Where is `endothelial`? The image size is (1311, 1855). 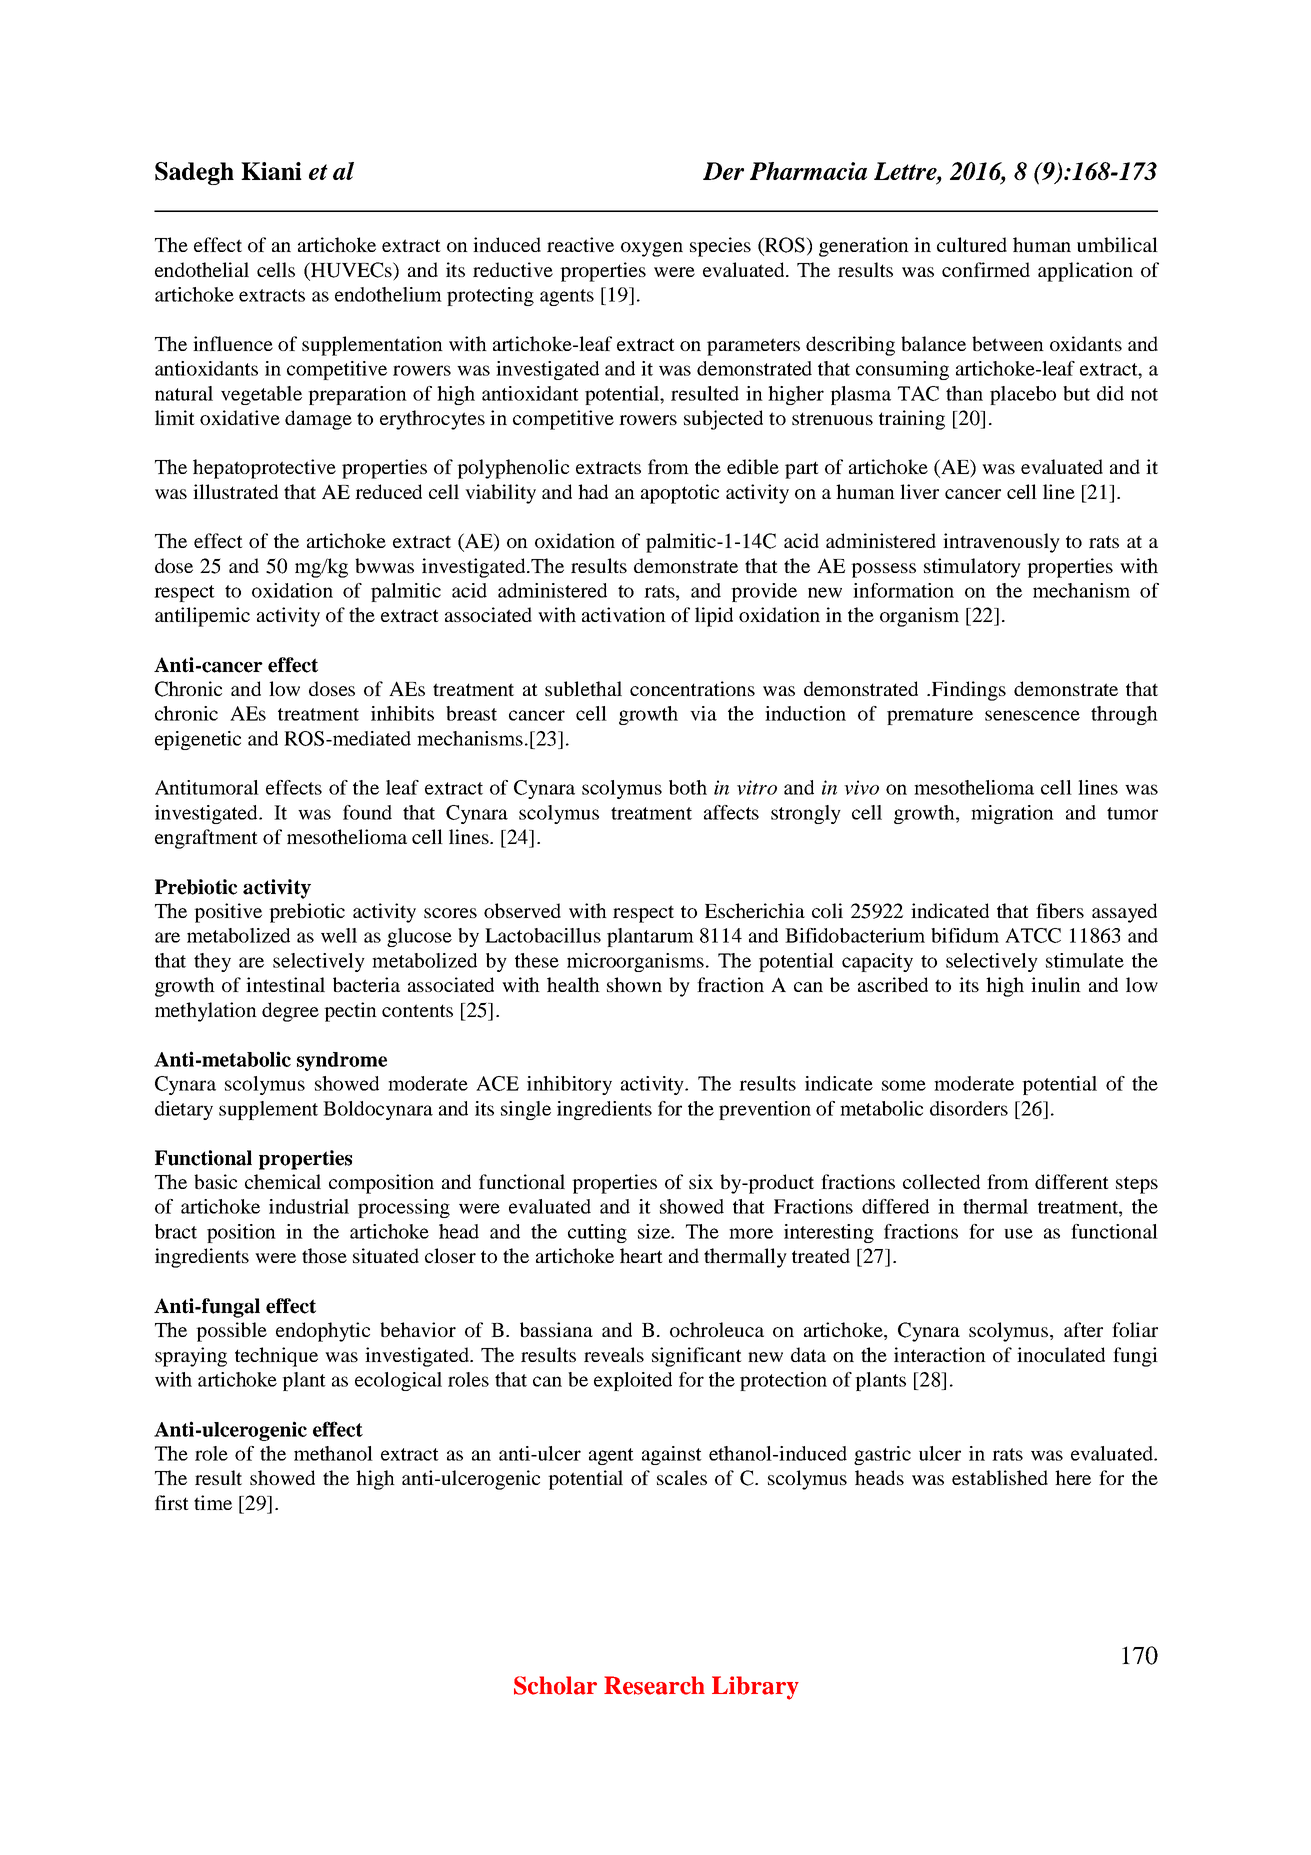
endothelial is located at coordinates (202, 269).
